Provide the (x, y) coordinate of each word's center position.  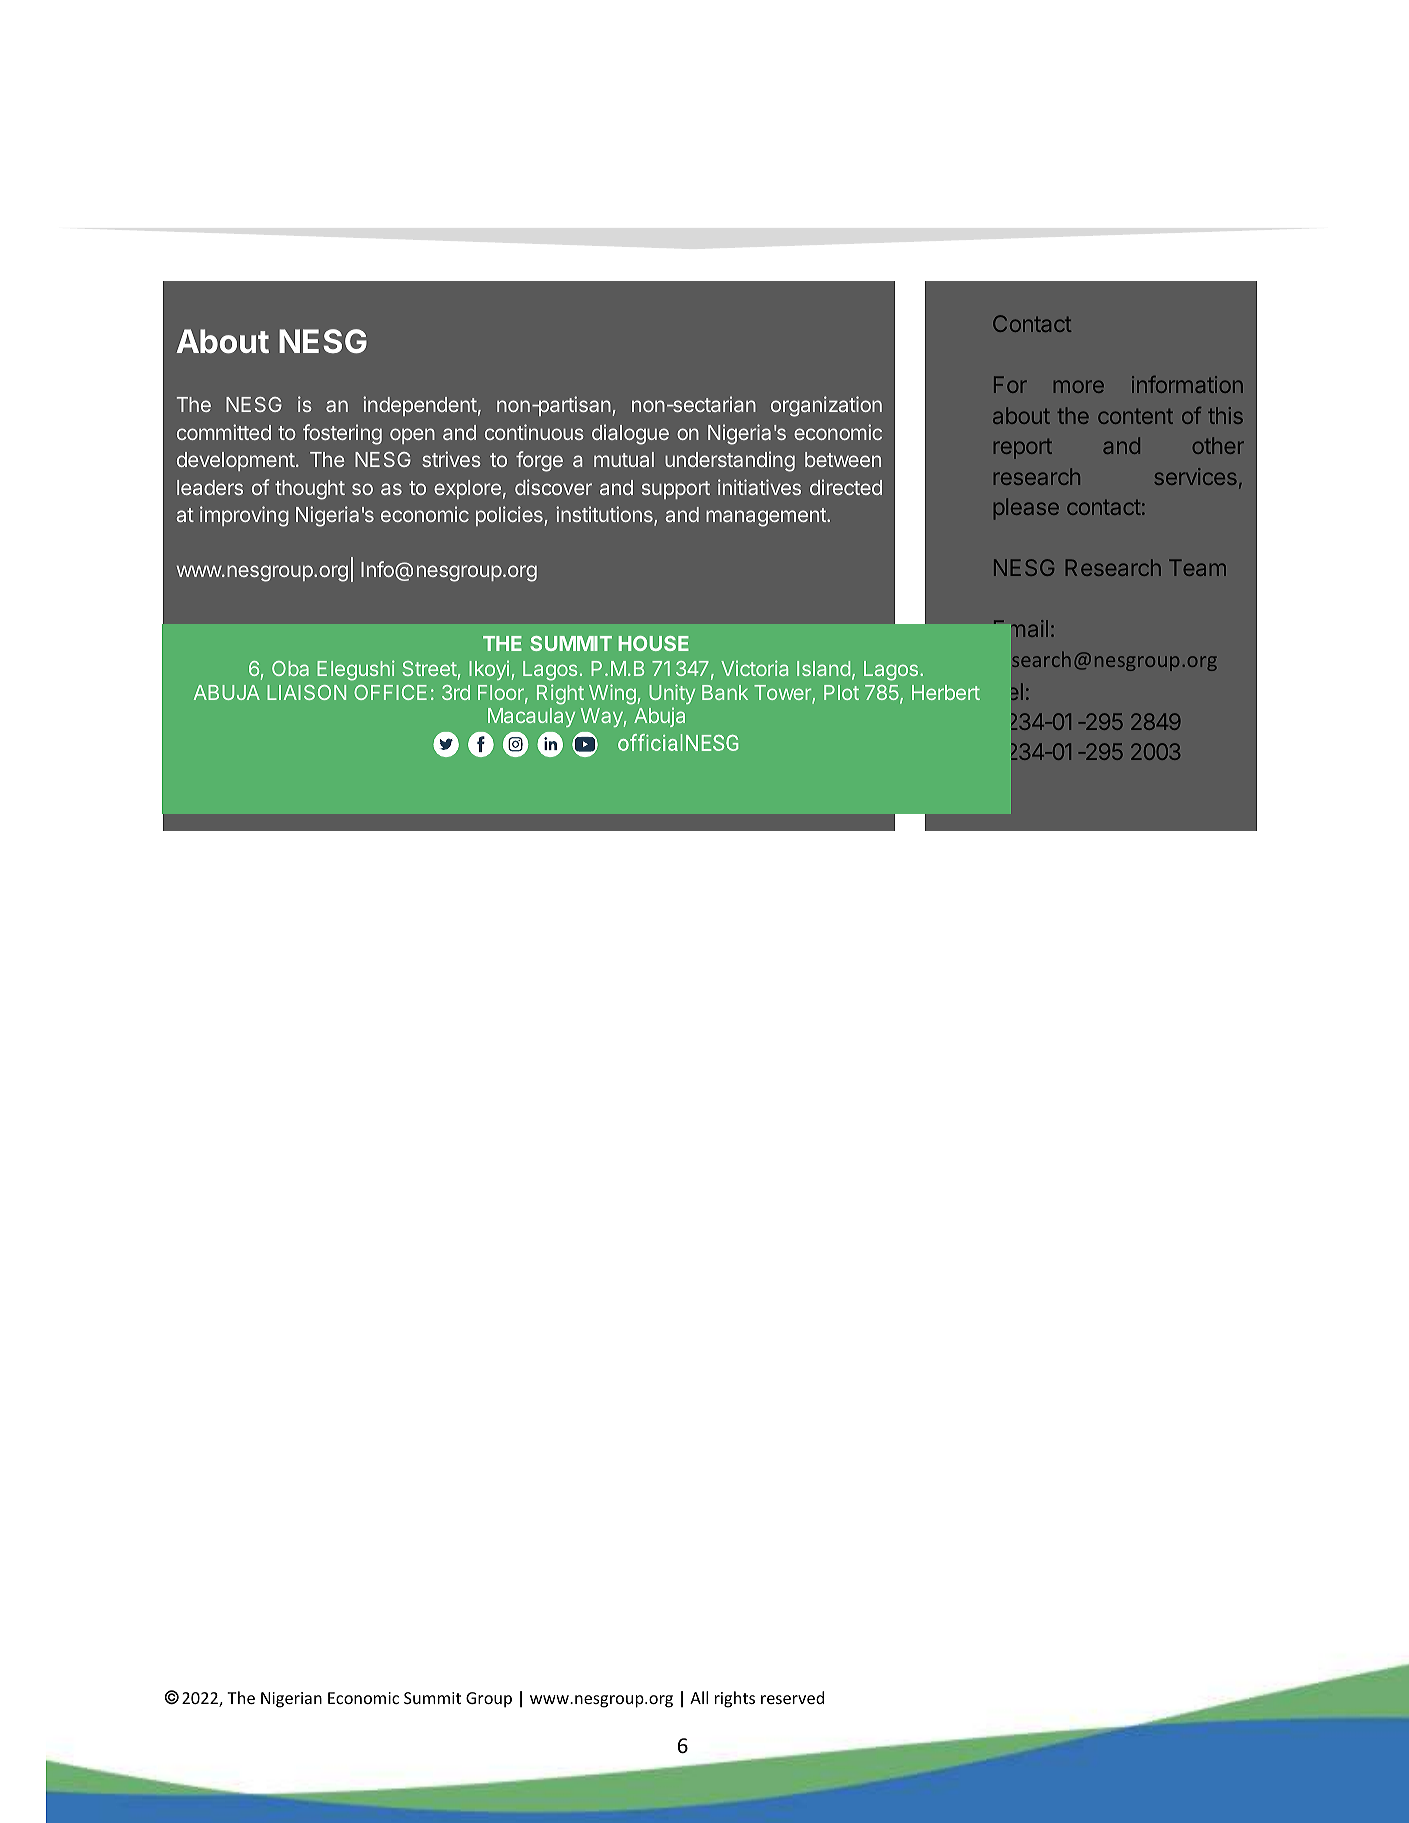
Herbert (946, 692)
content (1135, 416)
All (699, 1697)
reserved (792, 1697)
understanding (730, 461)
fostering (342, 434)
